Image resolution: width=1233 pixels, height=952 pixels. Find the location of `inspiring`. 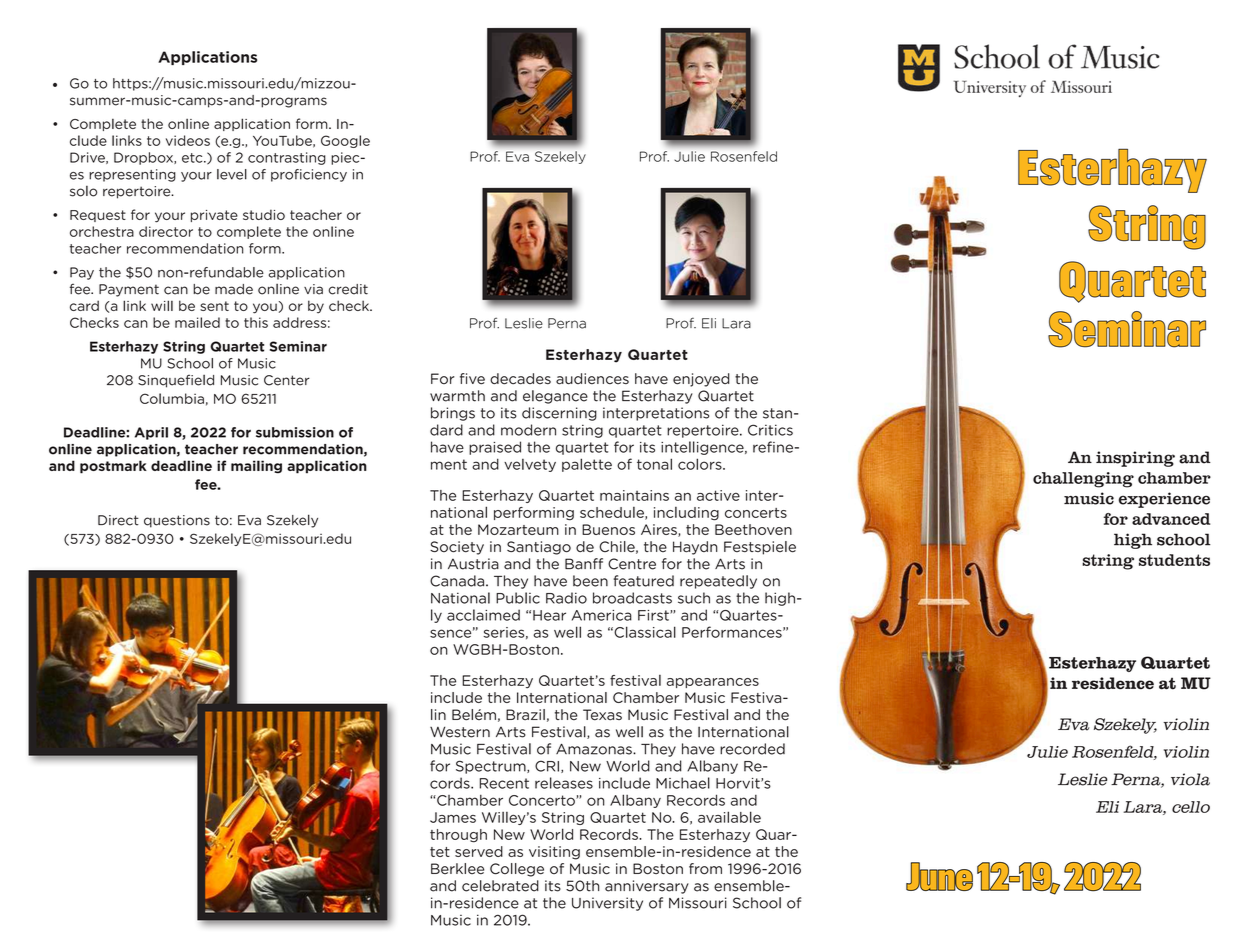

inspiring is located at coordinates (1135, 459).
